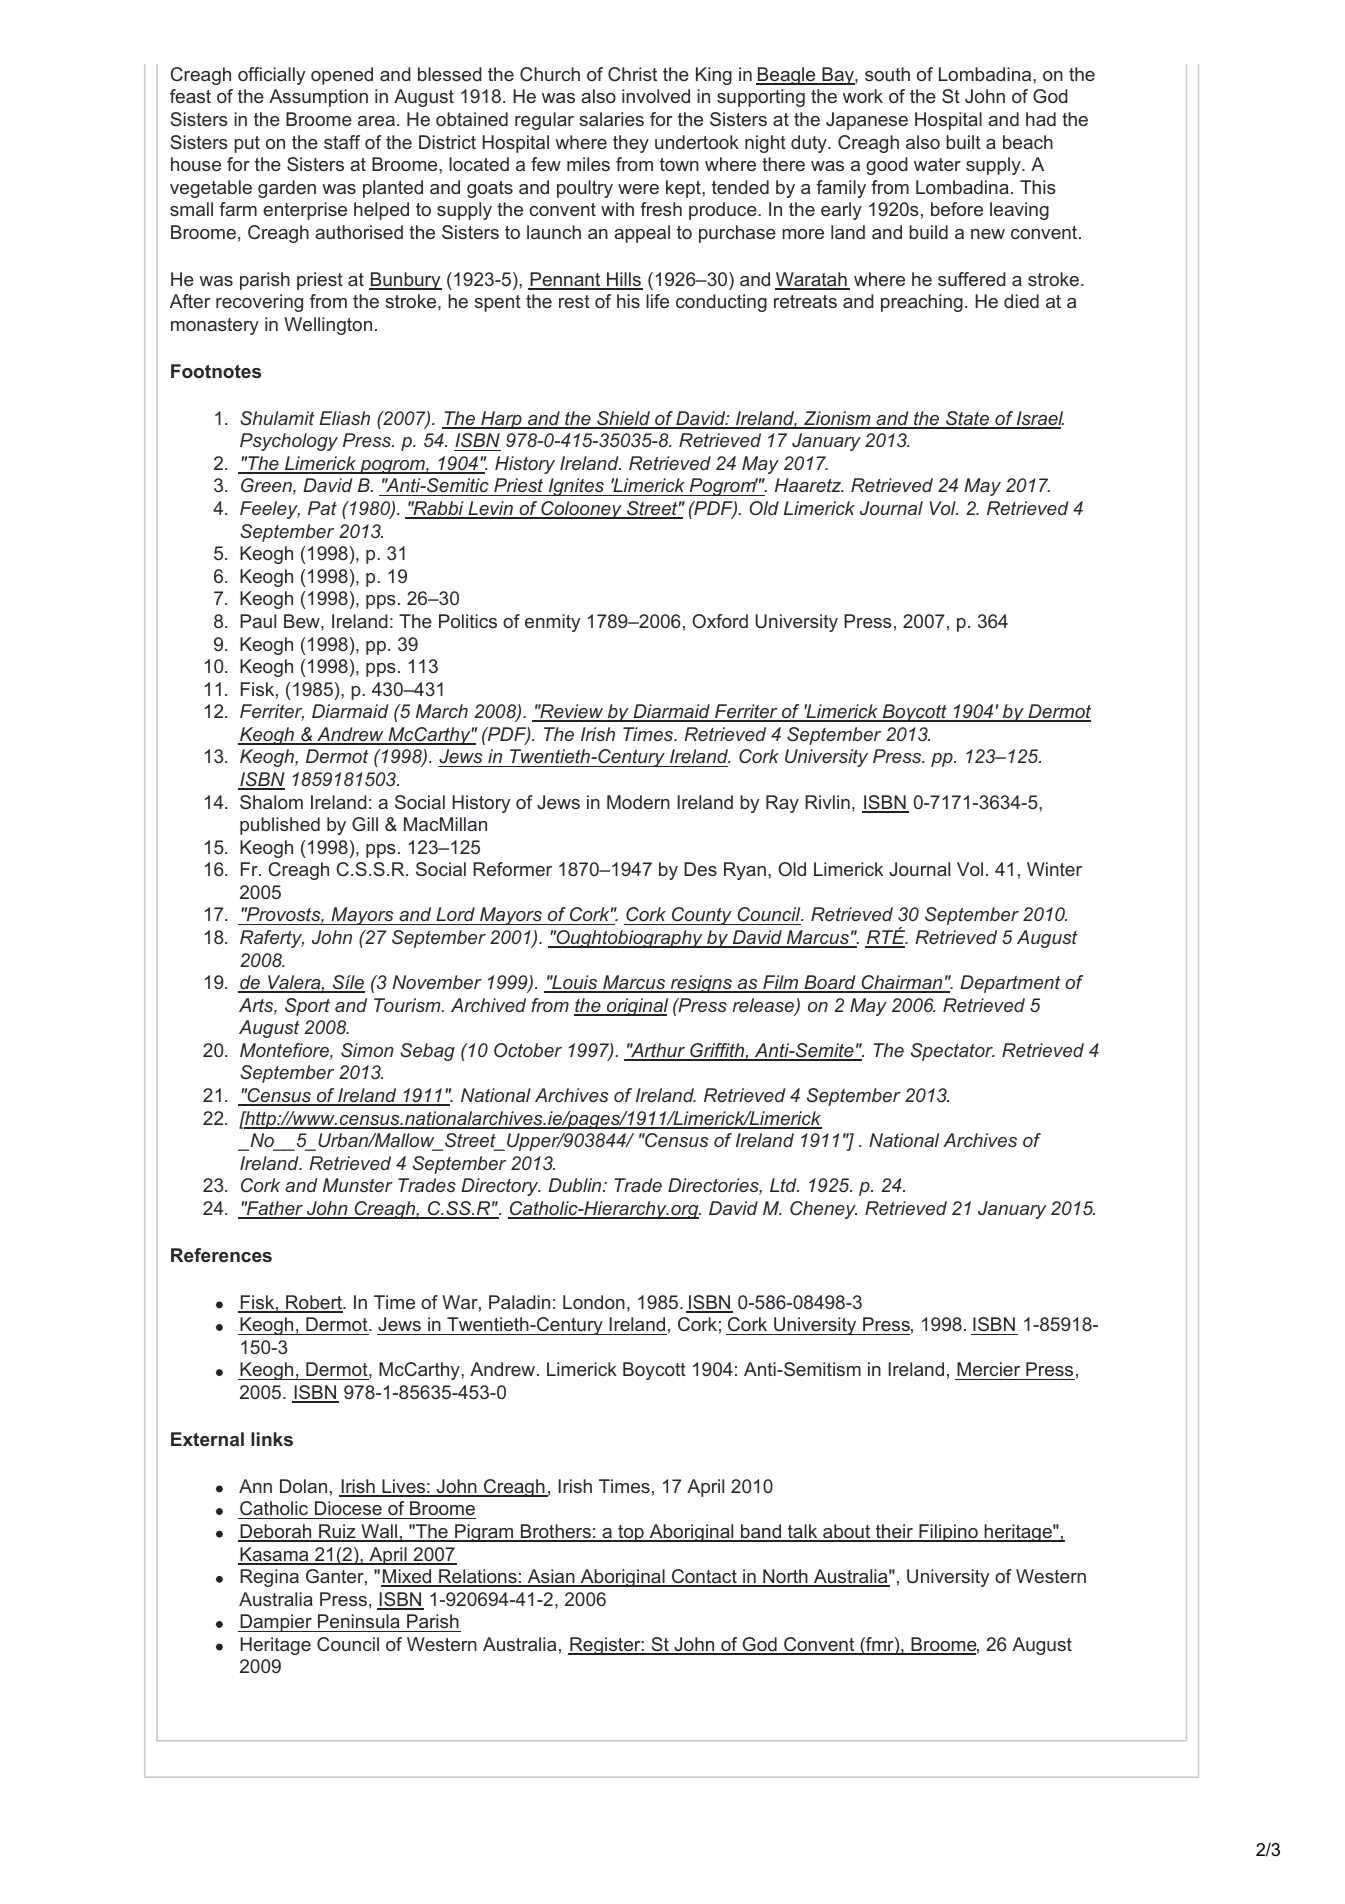 The height and width of the screenshot is (1904, 1345). I want to click on salaries, so click(611, 119).
